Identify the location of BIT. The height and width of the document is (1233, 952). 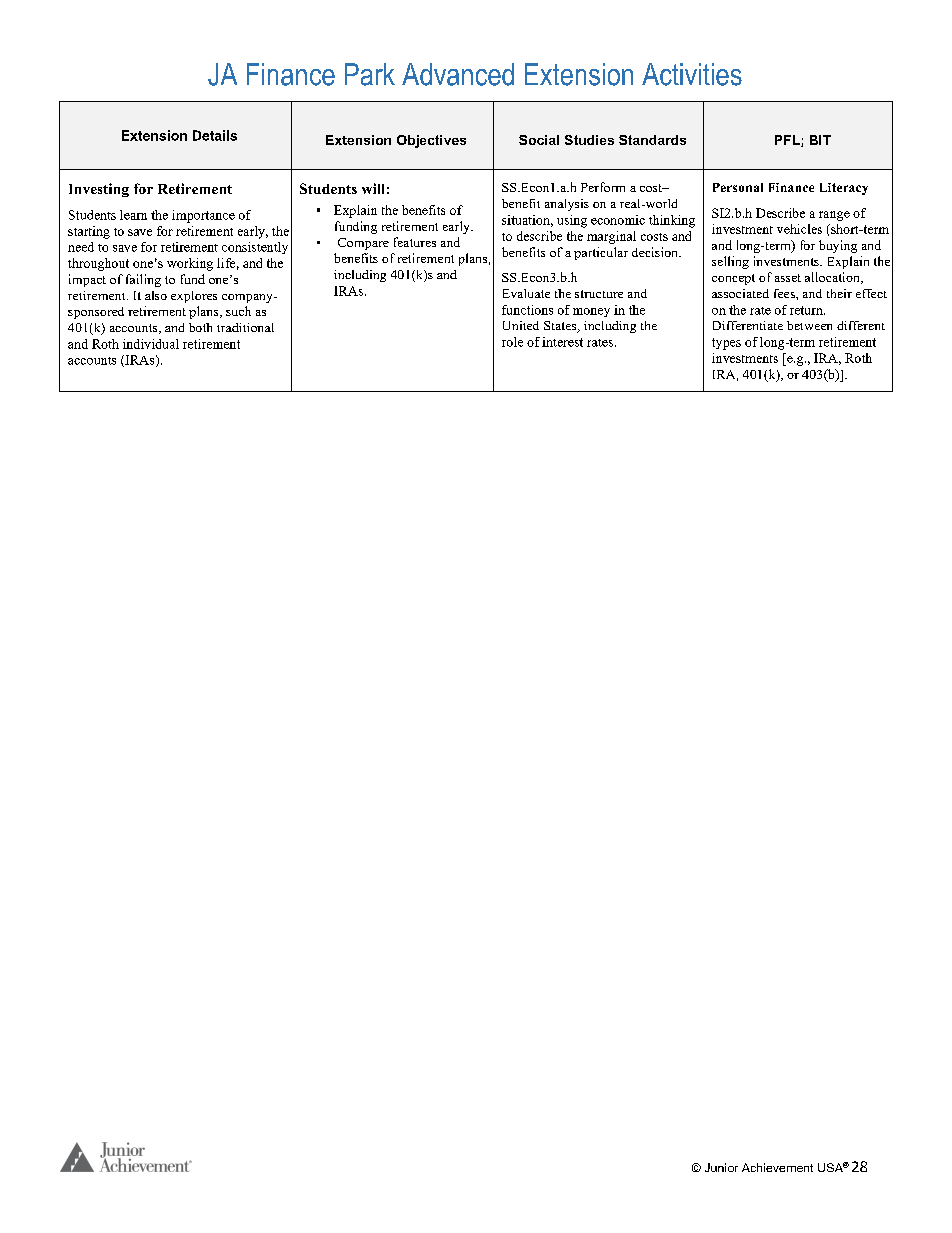
(820, 140).
